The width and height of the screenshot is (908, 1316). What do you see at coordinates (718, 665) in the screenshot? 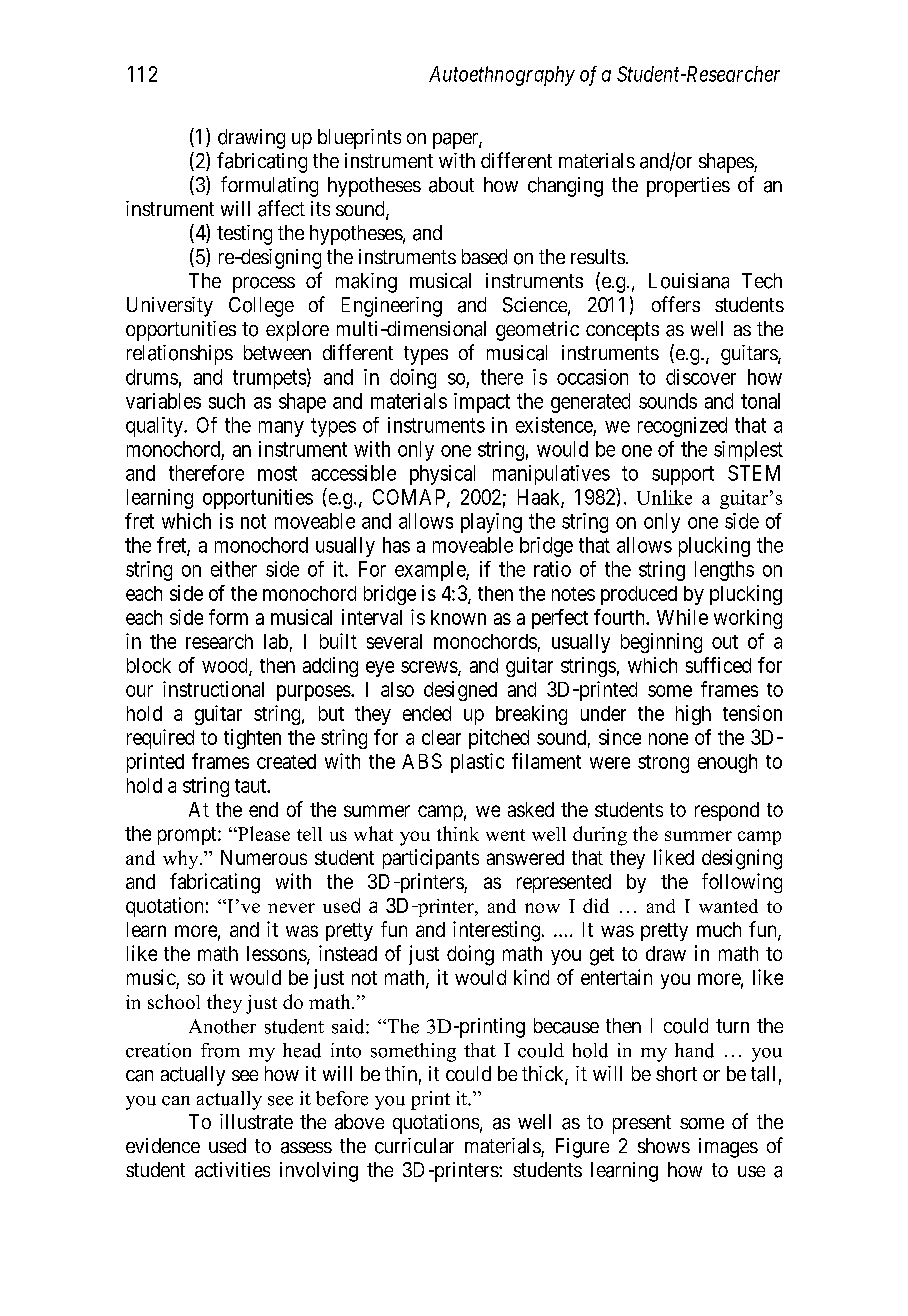
I see `sufficed` at bounding box center [718, 665].
